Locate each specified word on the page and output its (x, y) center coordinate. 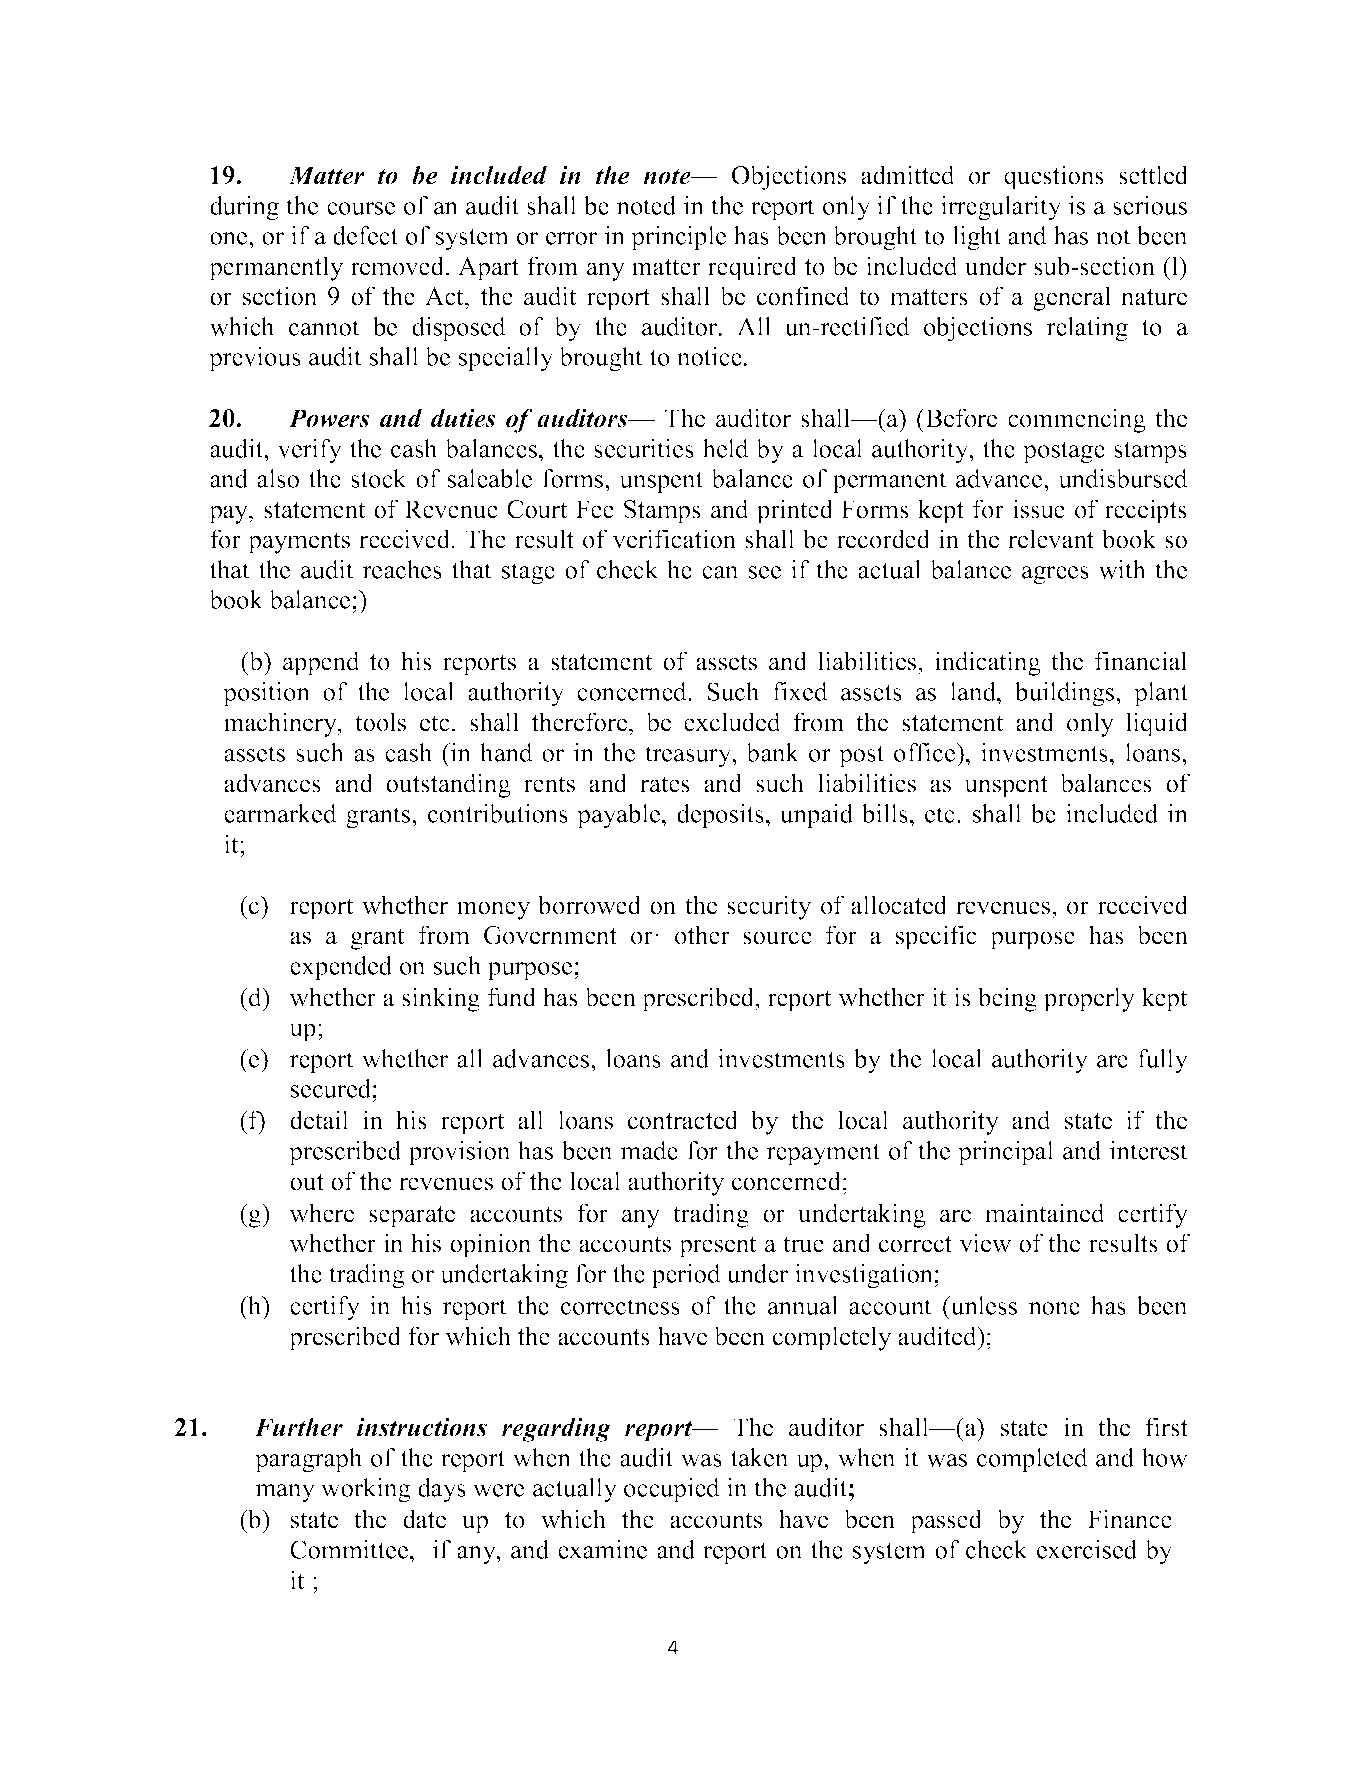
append (321, 663)
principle (678, 238)
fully (1163, 1061)
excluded (732, 722)
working (366, 1490)
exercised (1087, 1549)
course (361, 208)
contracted (683, 1120)
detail (319, 1120)
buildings (1066, 694)
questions (1054, 177)
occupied (672, 1490)
